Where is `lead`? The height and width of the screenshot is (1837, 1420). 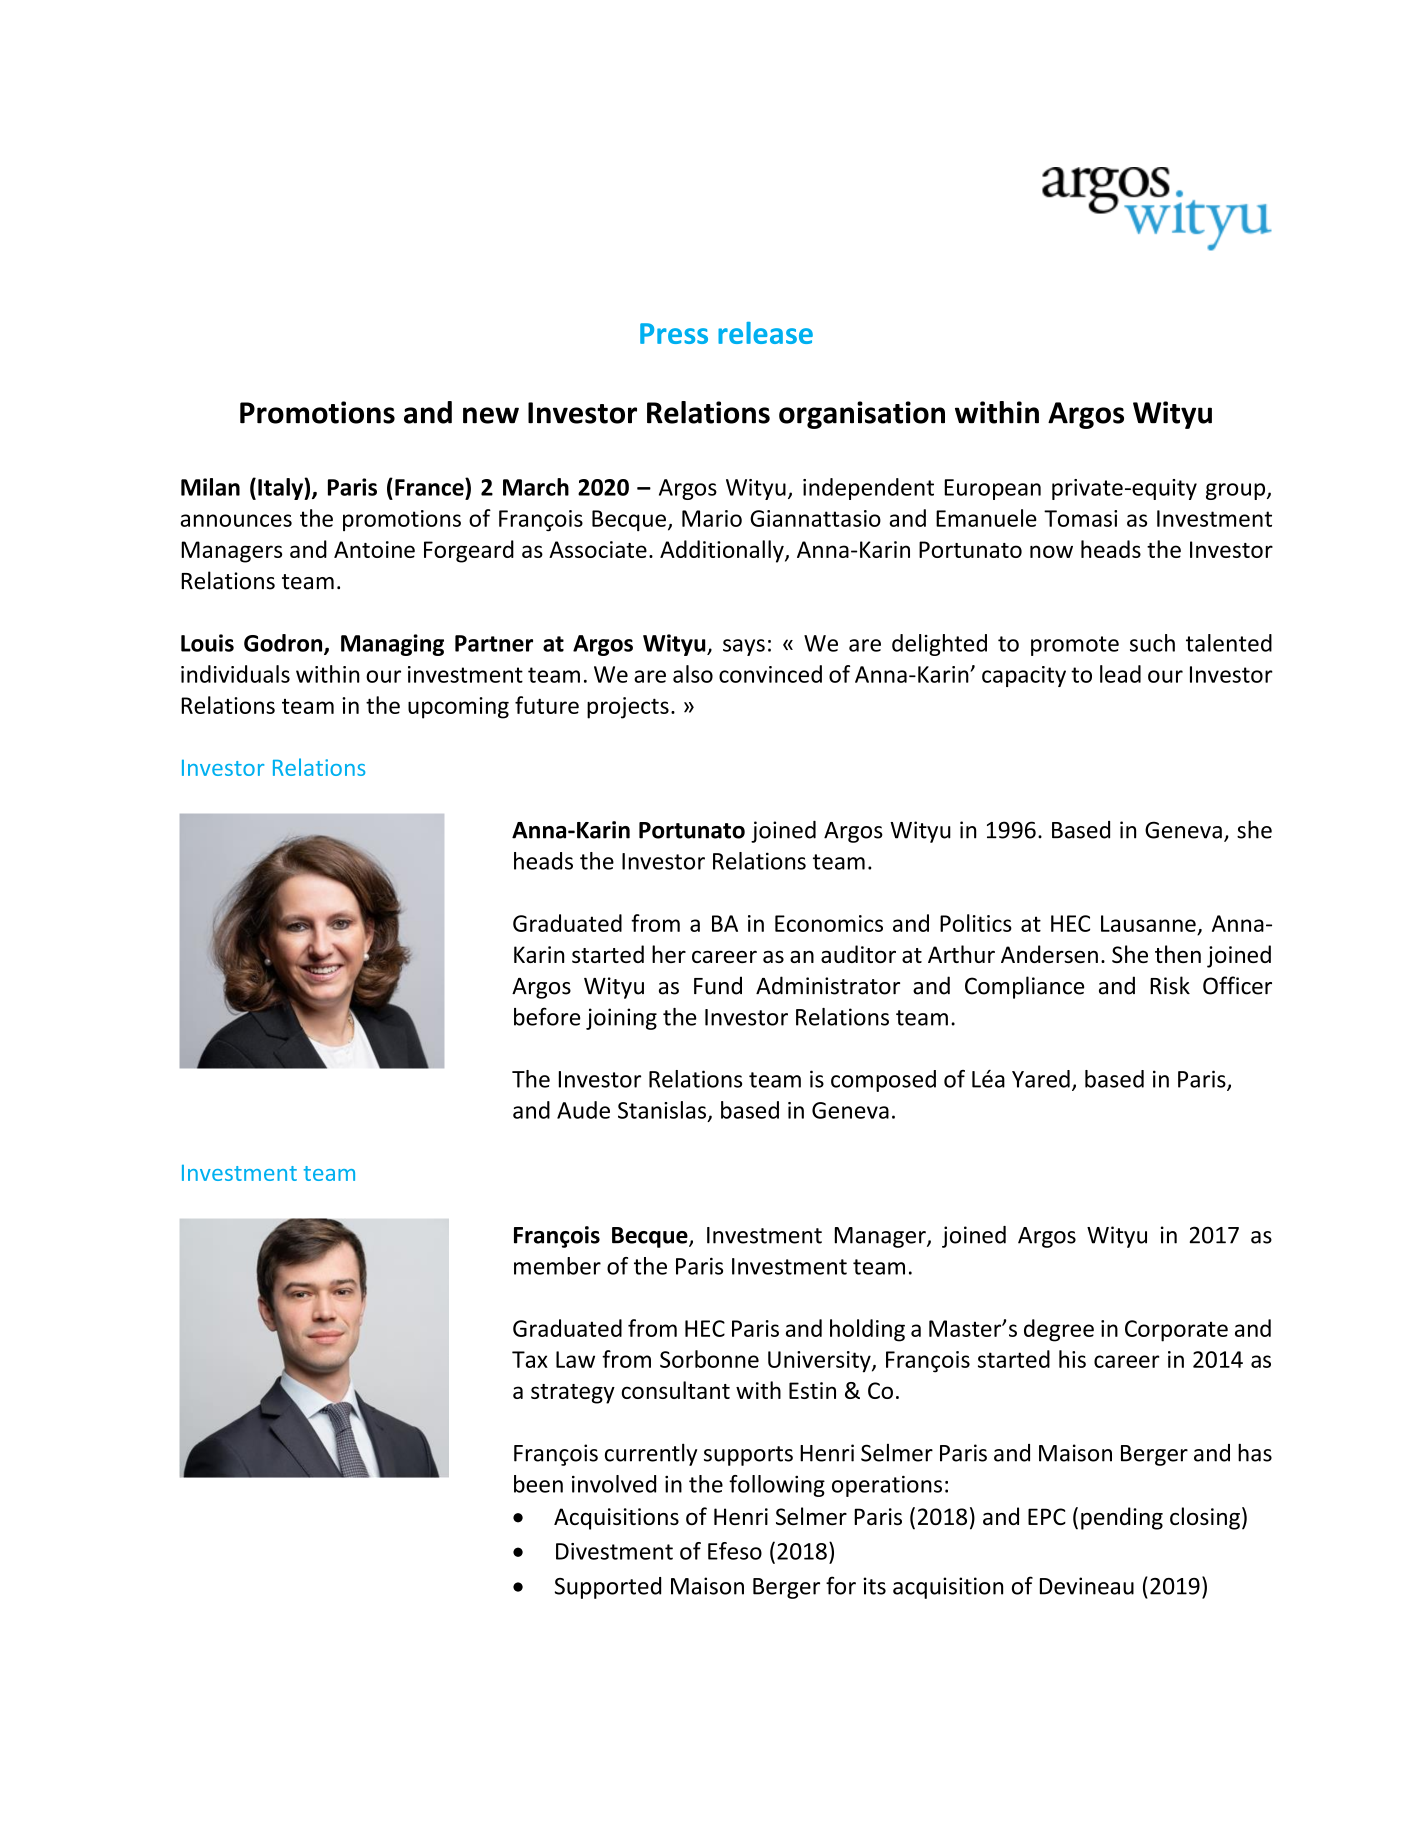
lead is located at coordinates (1120, 674).
